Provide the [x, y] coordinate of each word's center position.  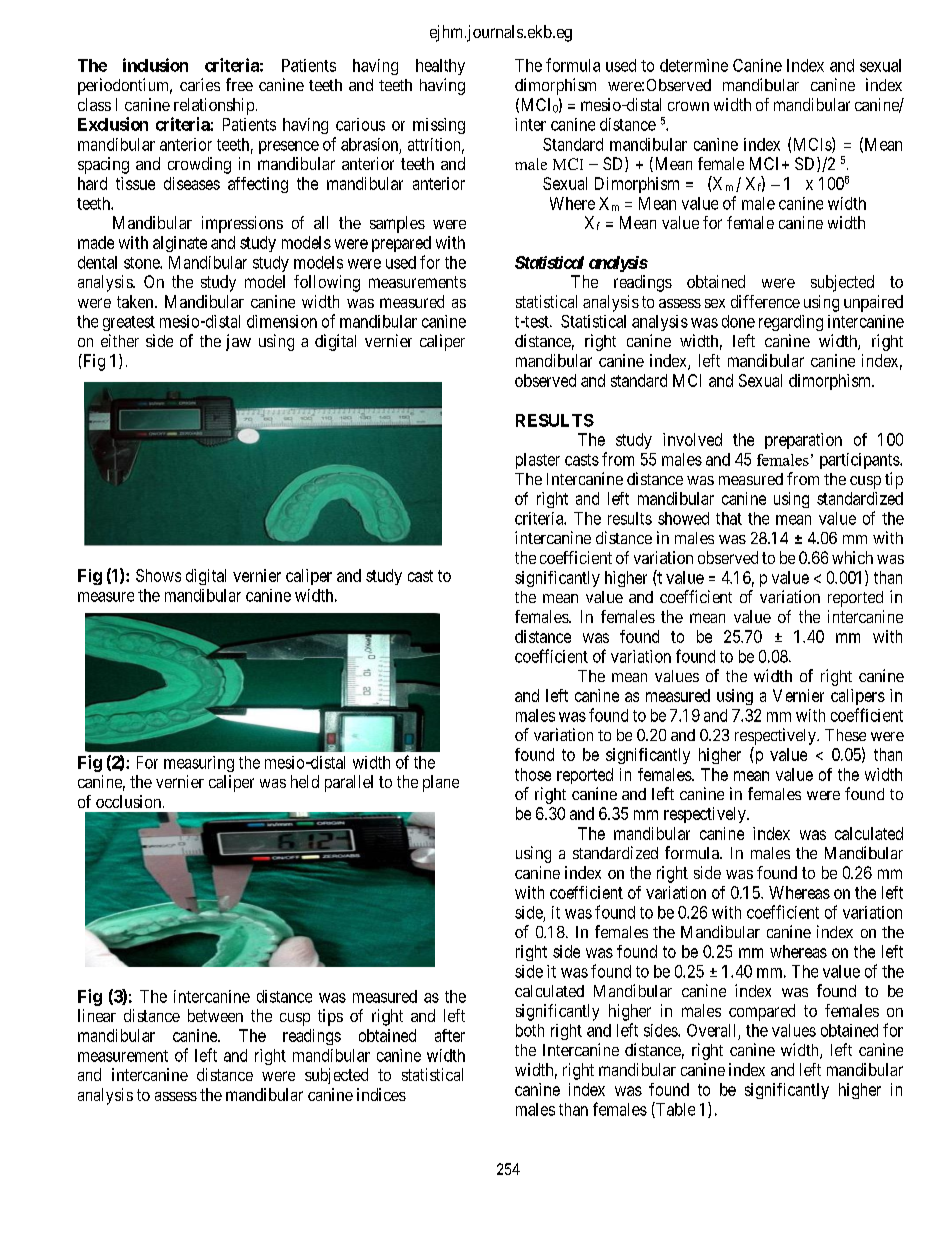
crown [688, 106]
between [215, 1015]
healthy [440, 67]
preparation [803, 441]
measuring [199, 764]
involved [692, 439]
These [845, 735]
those [533, 774]
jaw [238, 342]
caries [200, 84]
